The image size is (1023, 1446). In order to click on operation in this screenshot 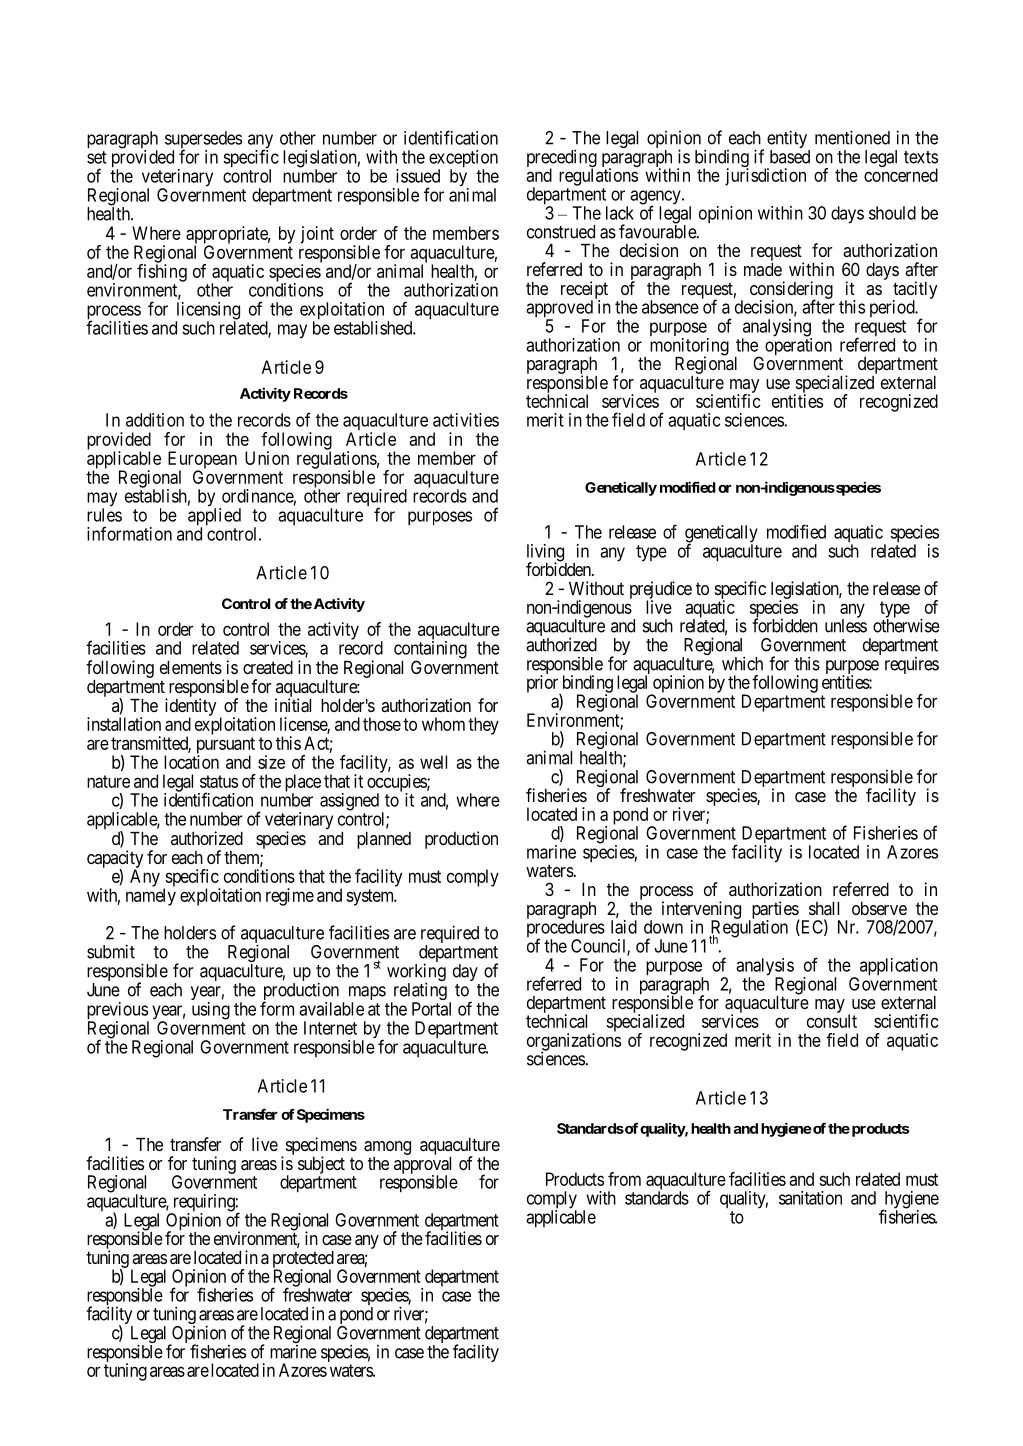, I will do `click(798, 347)`.
